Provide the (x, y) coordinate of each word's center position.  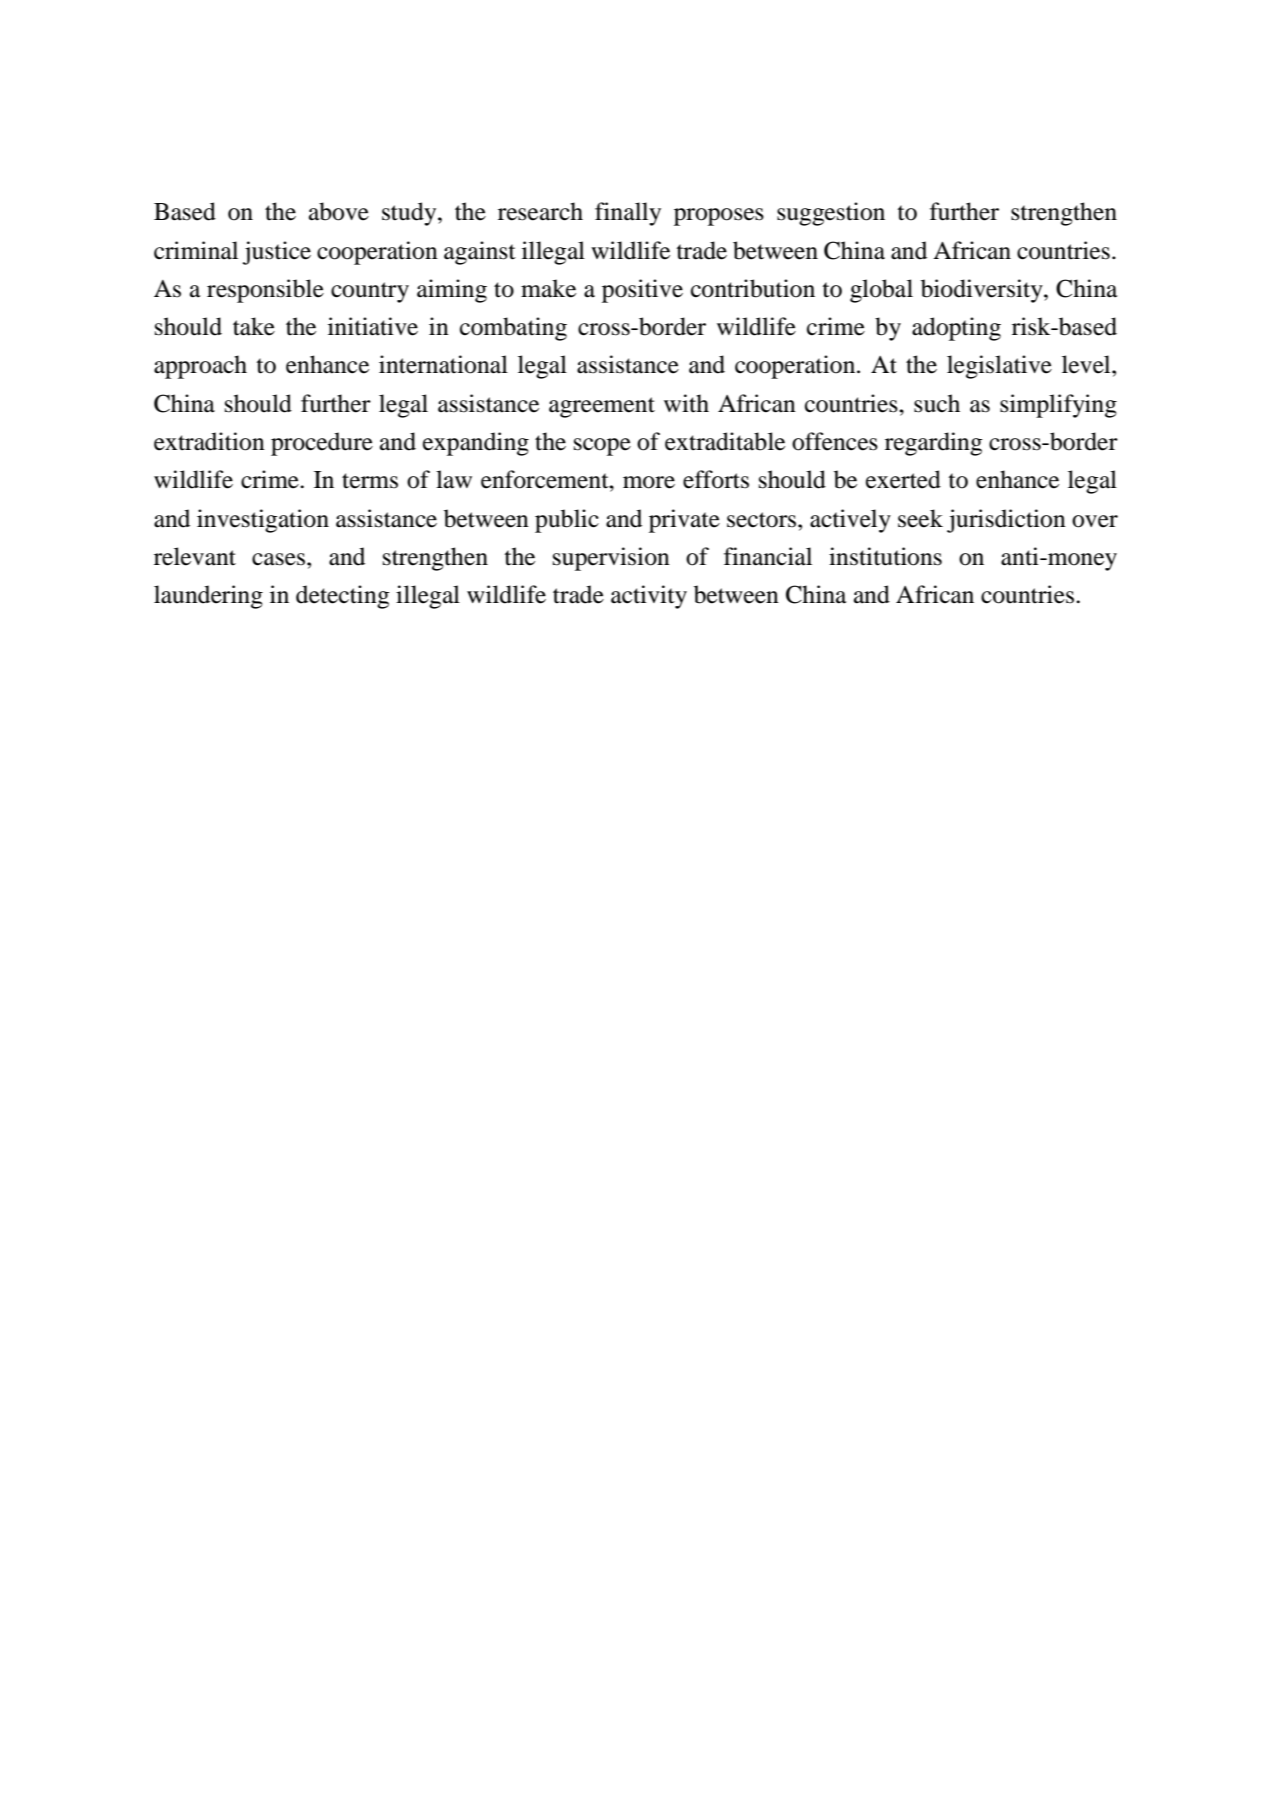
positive (642, 291)
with (686, 403)
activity (649, 597)
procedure (322, 444)
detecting (342, 597)
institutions (885, 556)
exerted (903, 479)
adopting (956, 329)
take (254, 326)
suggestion (831, 214)
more (649, 482)
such (937, 403)
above (339, 211)
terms (370, 481)
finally (628, 214)
